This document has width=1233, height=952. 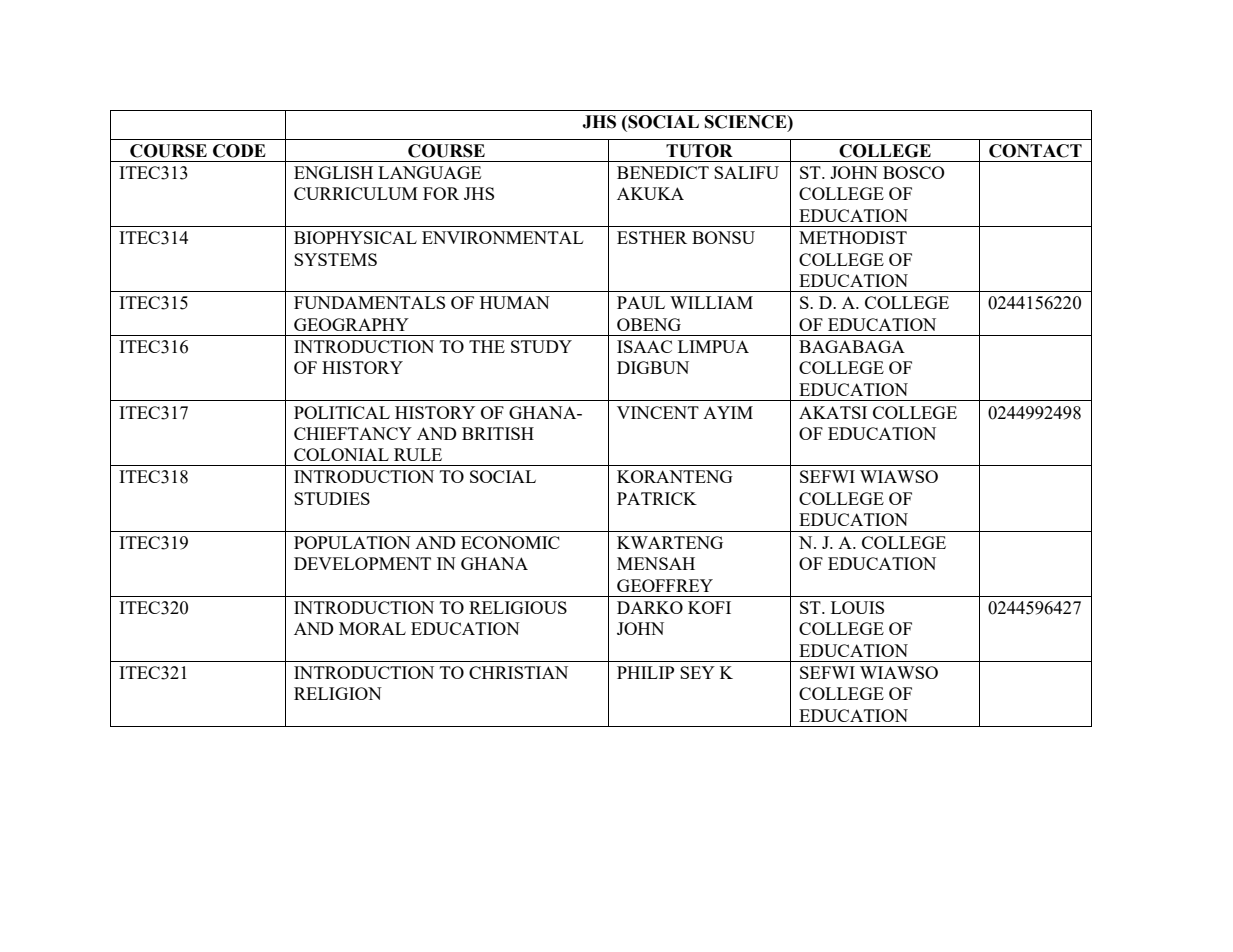 What do you see at coordinates (665, 585) in the document?
I see `GEOFFREY` at bounding box center [665, 585].
